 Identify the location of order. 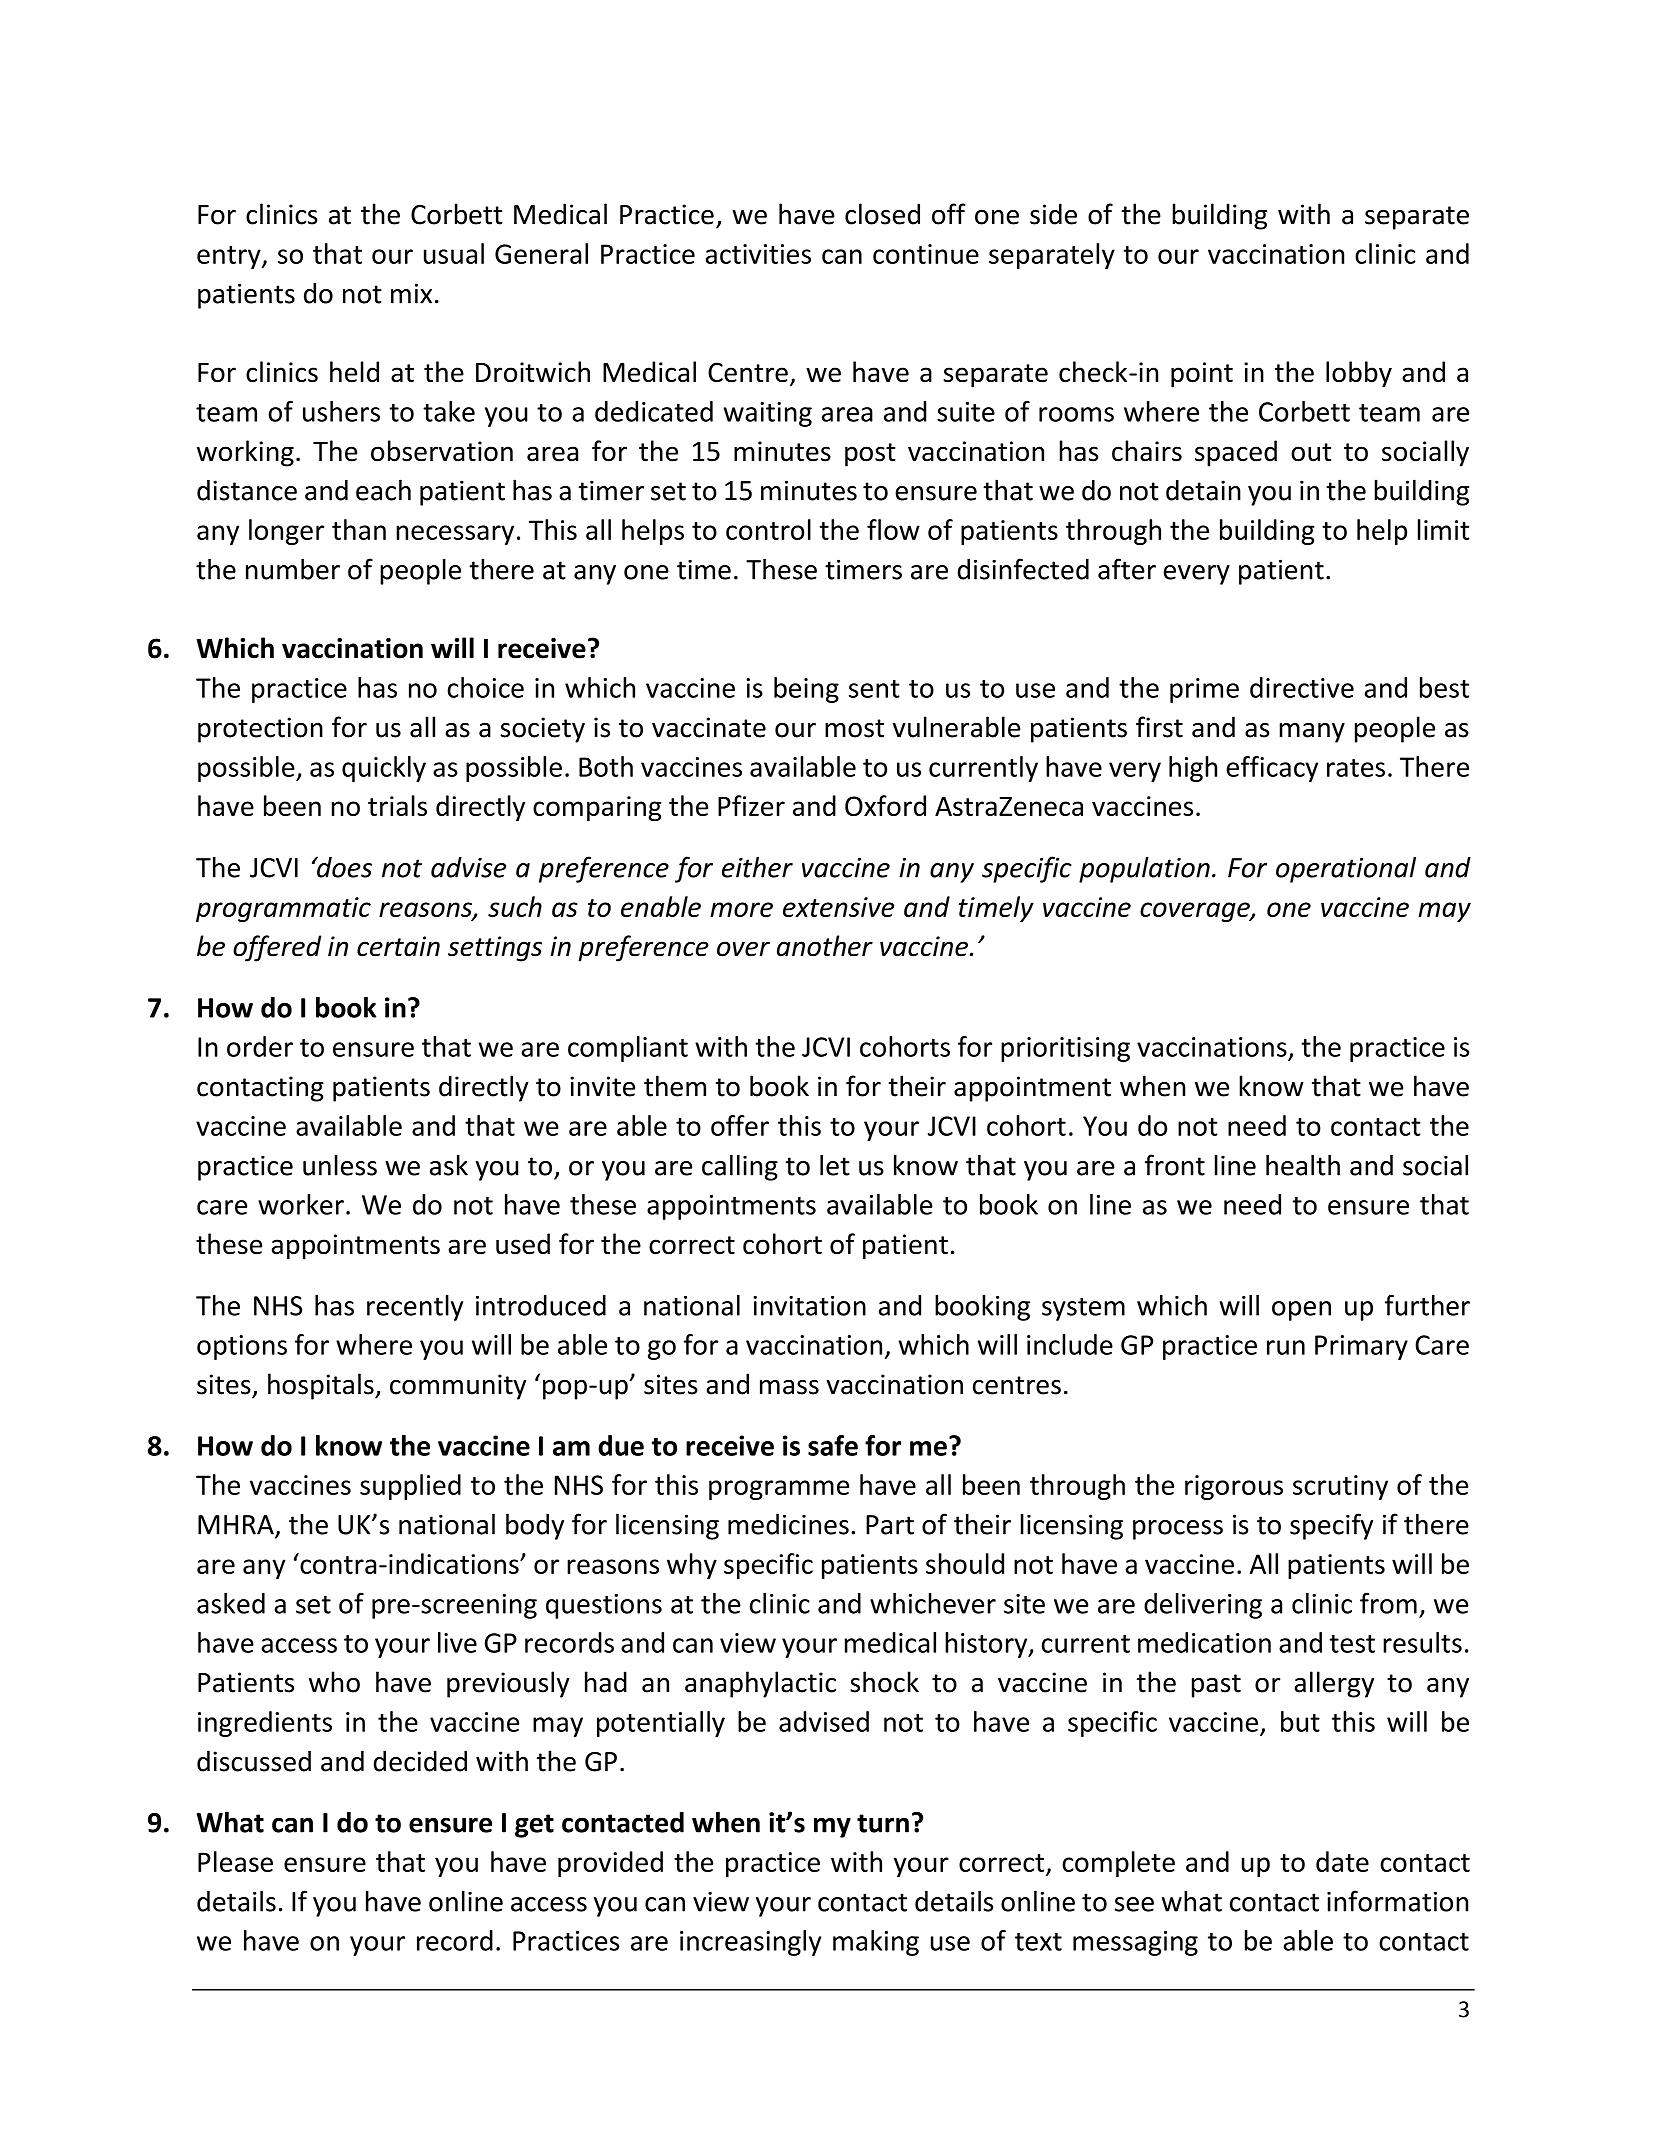
(260, 1046).
